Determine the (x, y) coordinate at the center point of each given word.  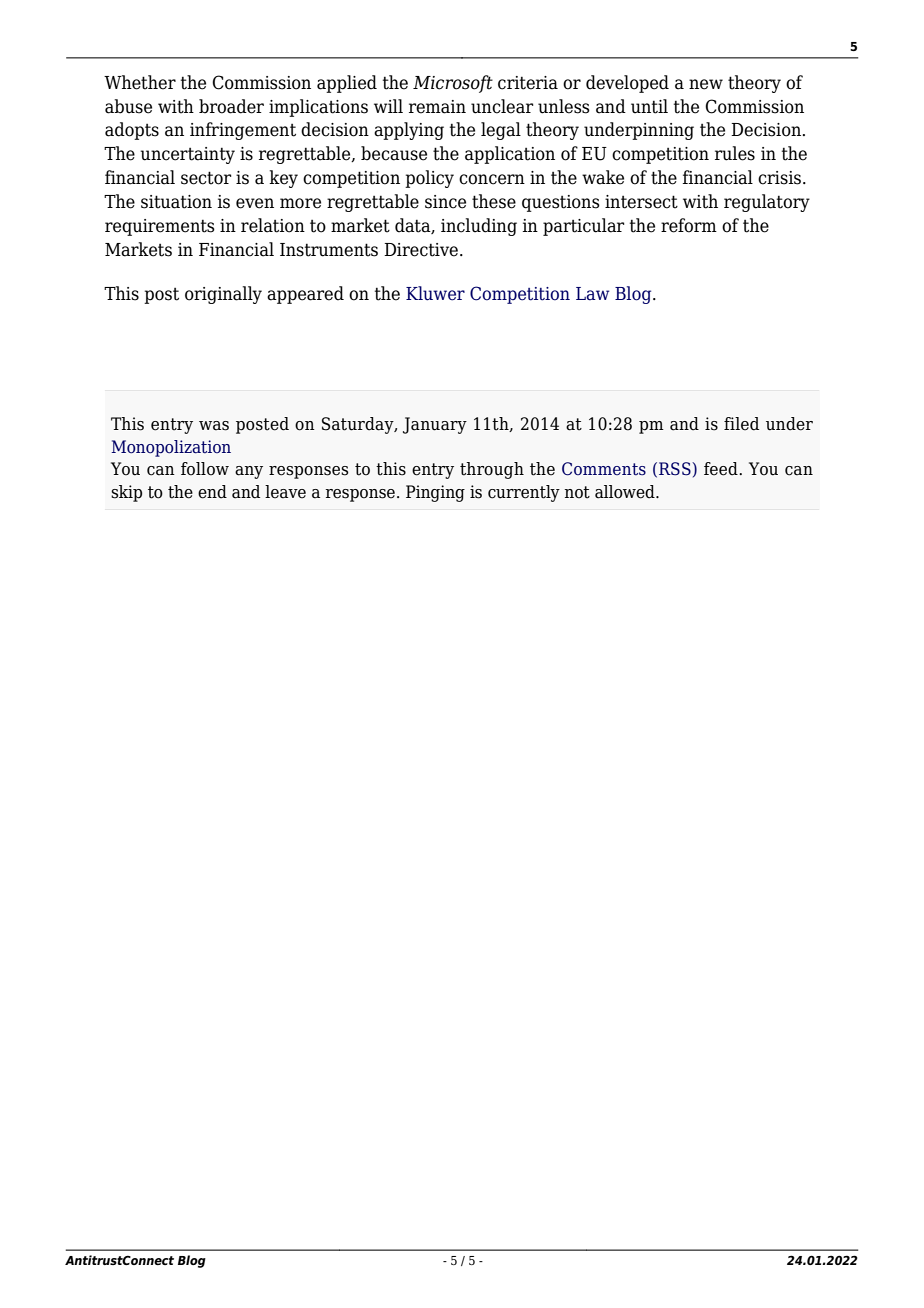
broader (231, 106)
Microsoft (453, 84)
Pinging (435, 493)
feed (722, 469)
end (212, 492)
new (706, 84)
